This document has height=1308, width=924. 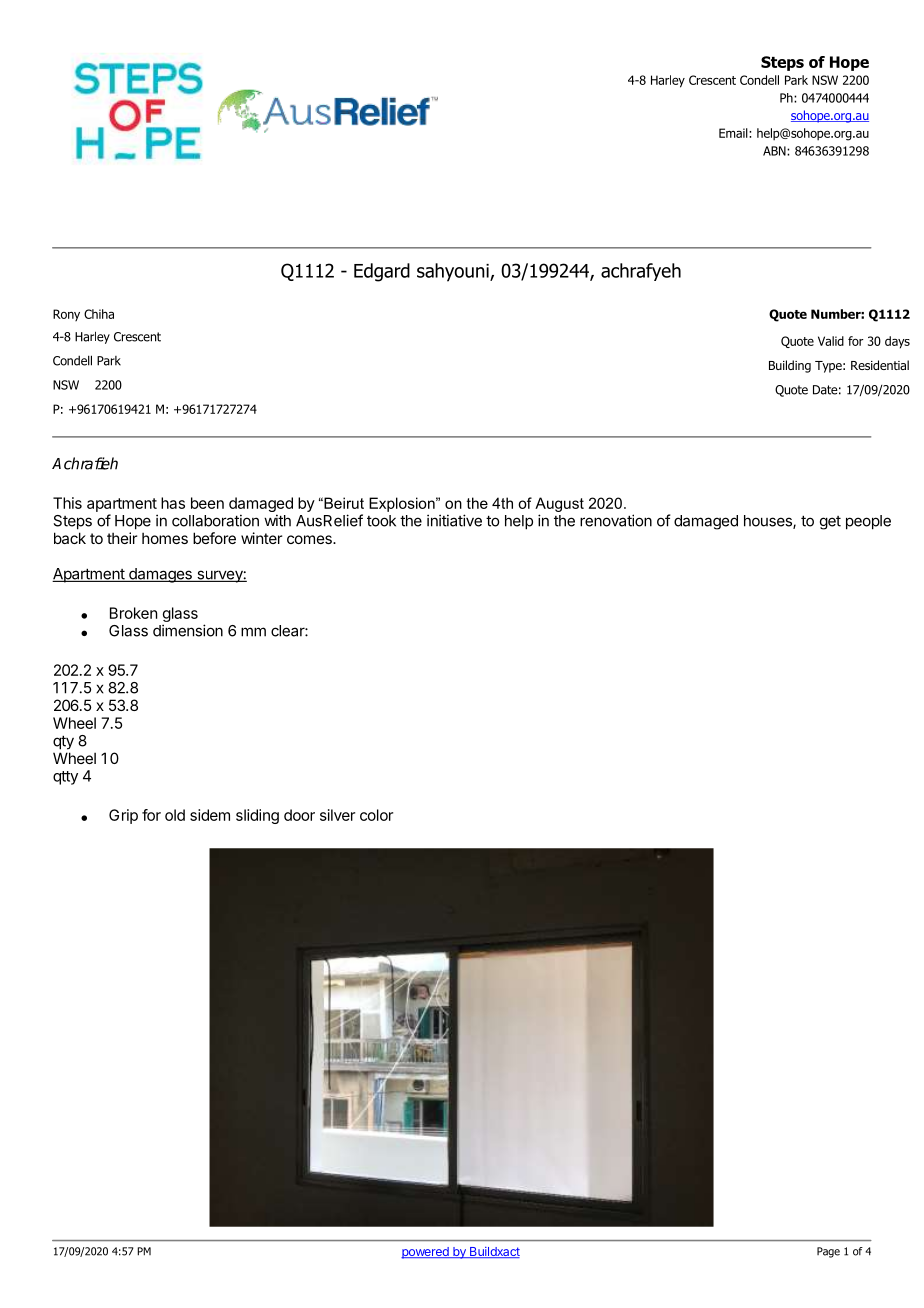 I want to click on Page, so click(x=828, y=1252).
